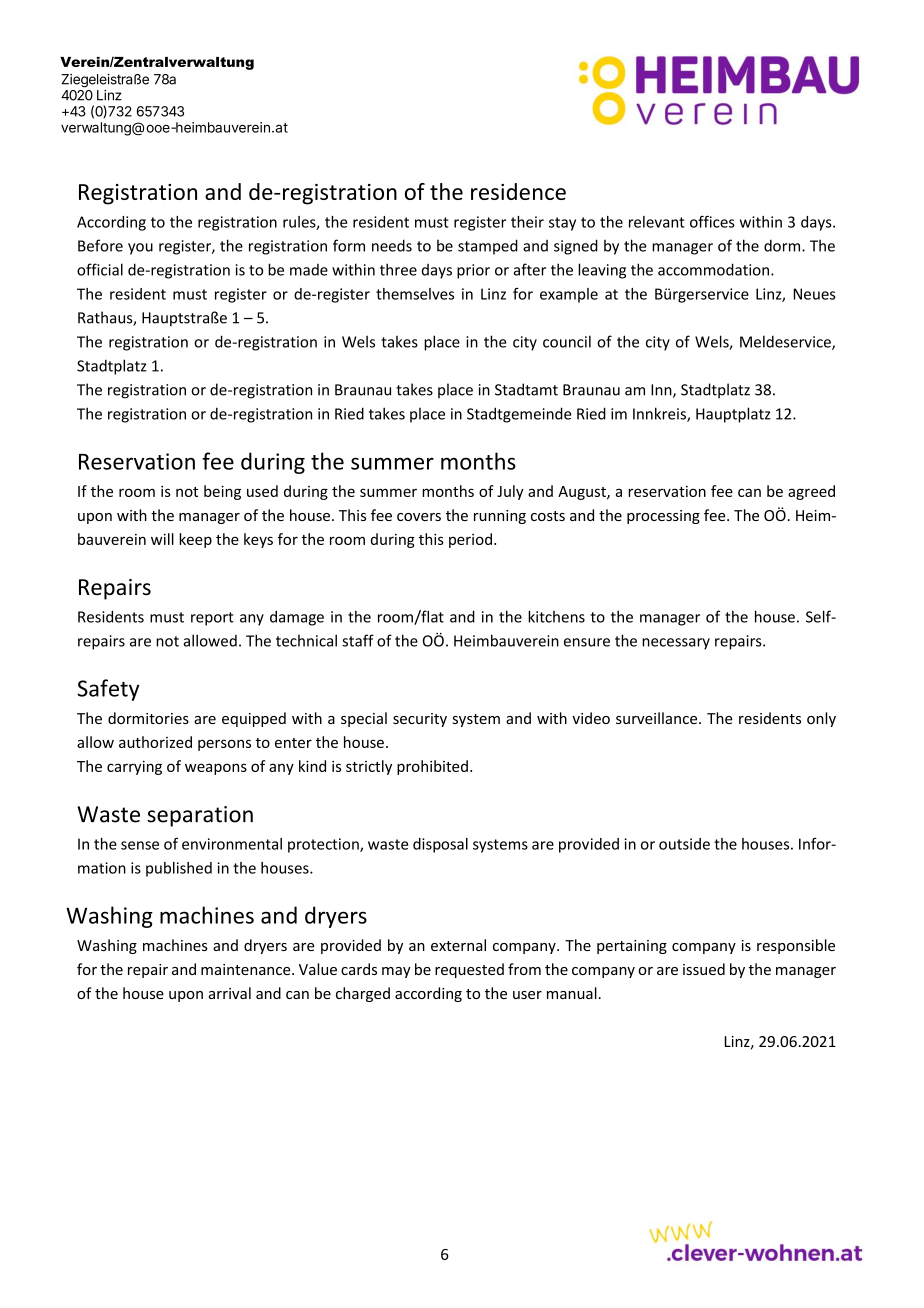 The width and height of the screenshot is (924, 1308). Describe the element at coordinates (469, 970) in the screenshot. I see `requested` at that location.
